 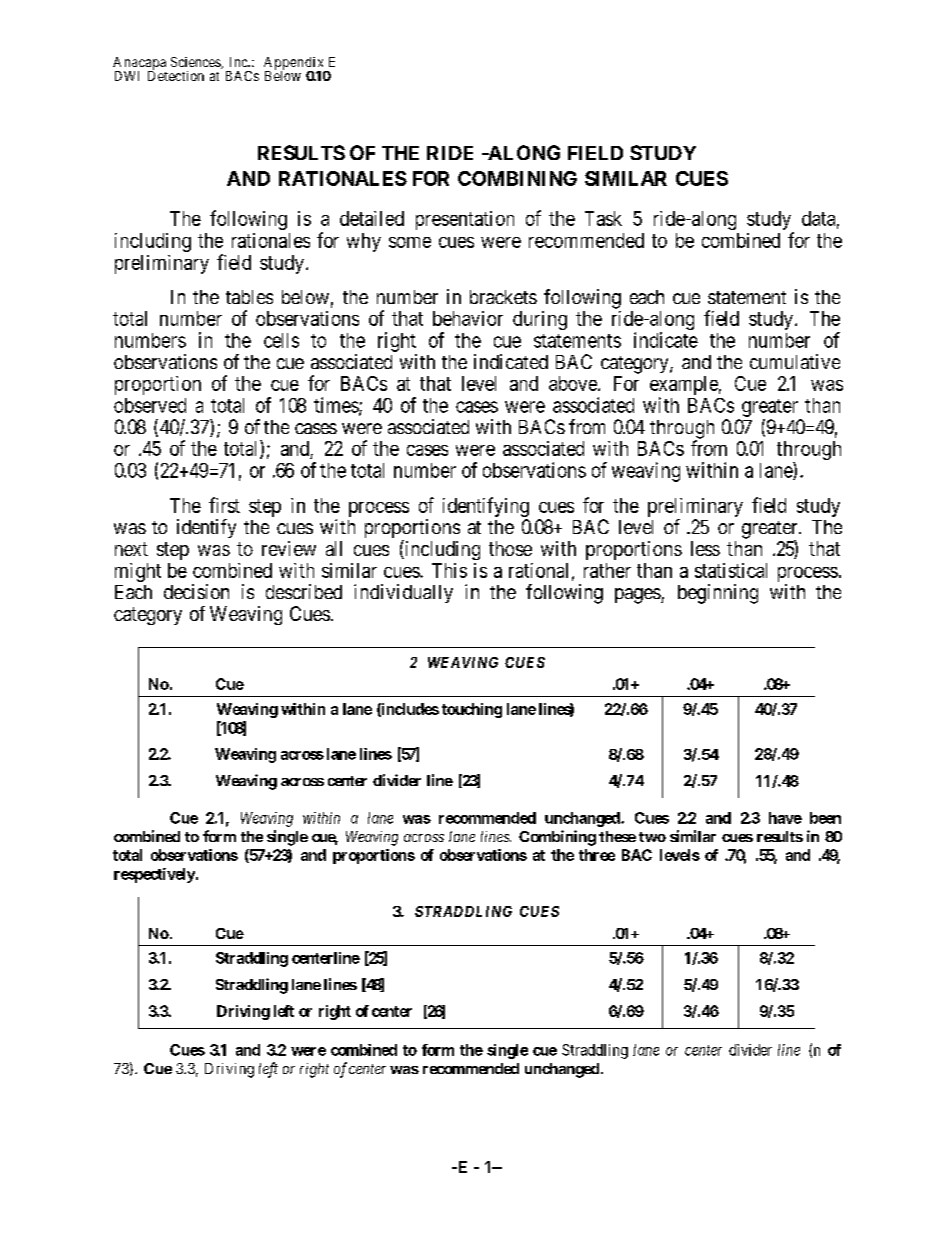 What do you see at coordinates (176, 75) in the document?
I see `Detection` at bounding box center [176, 75].
